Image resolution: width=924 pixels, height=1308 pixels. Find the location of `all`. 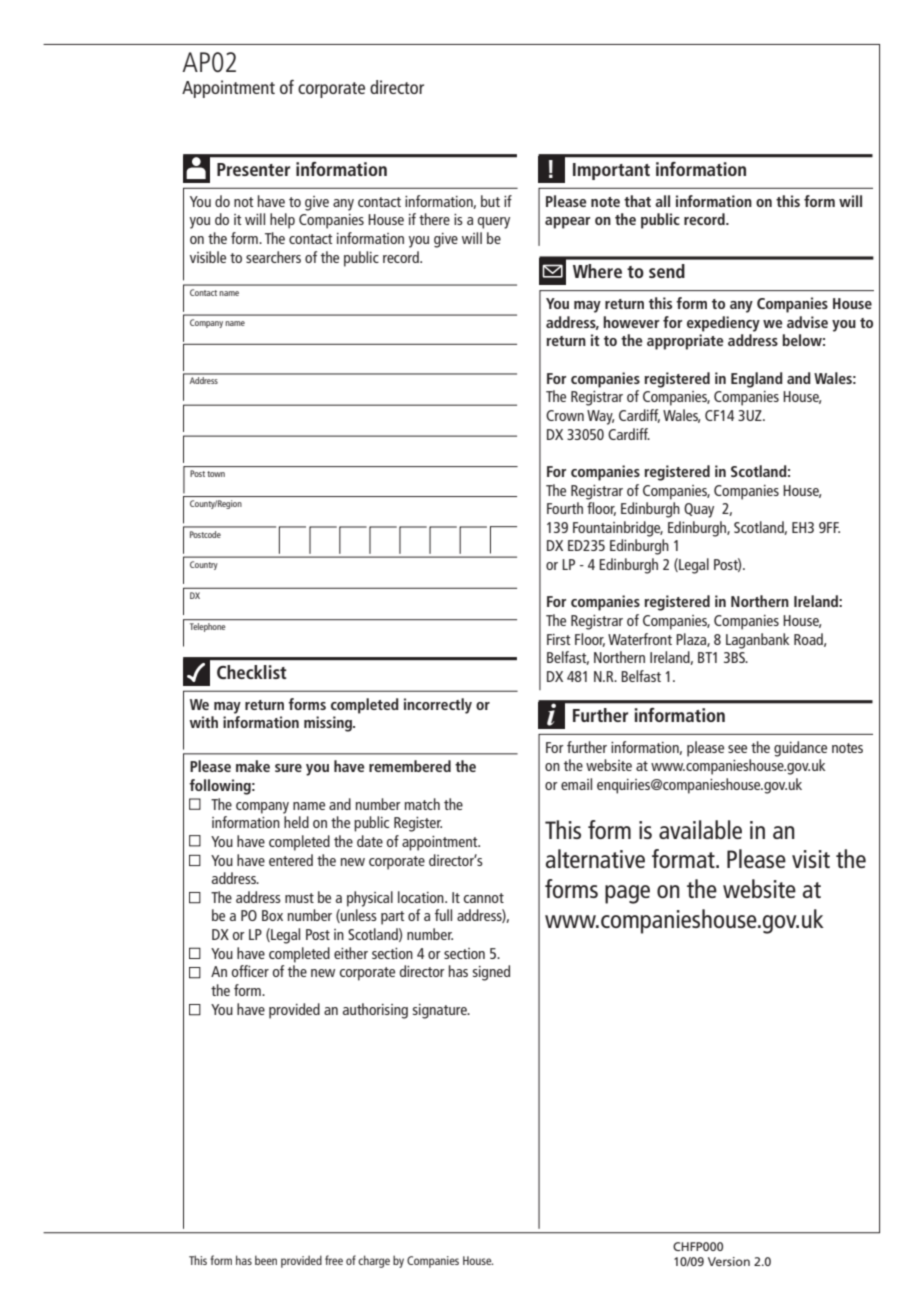

all is located at coordinates (662, 201).
